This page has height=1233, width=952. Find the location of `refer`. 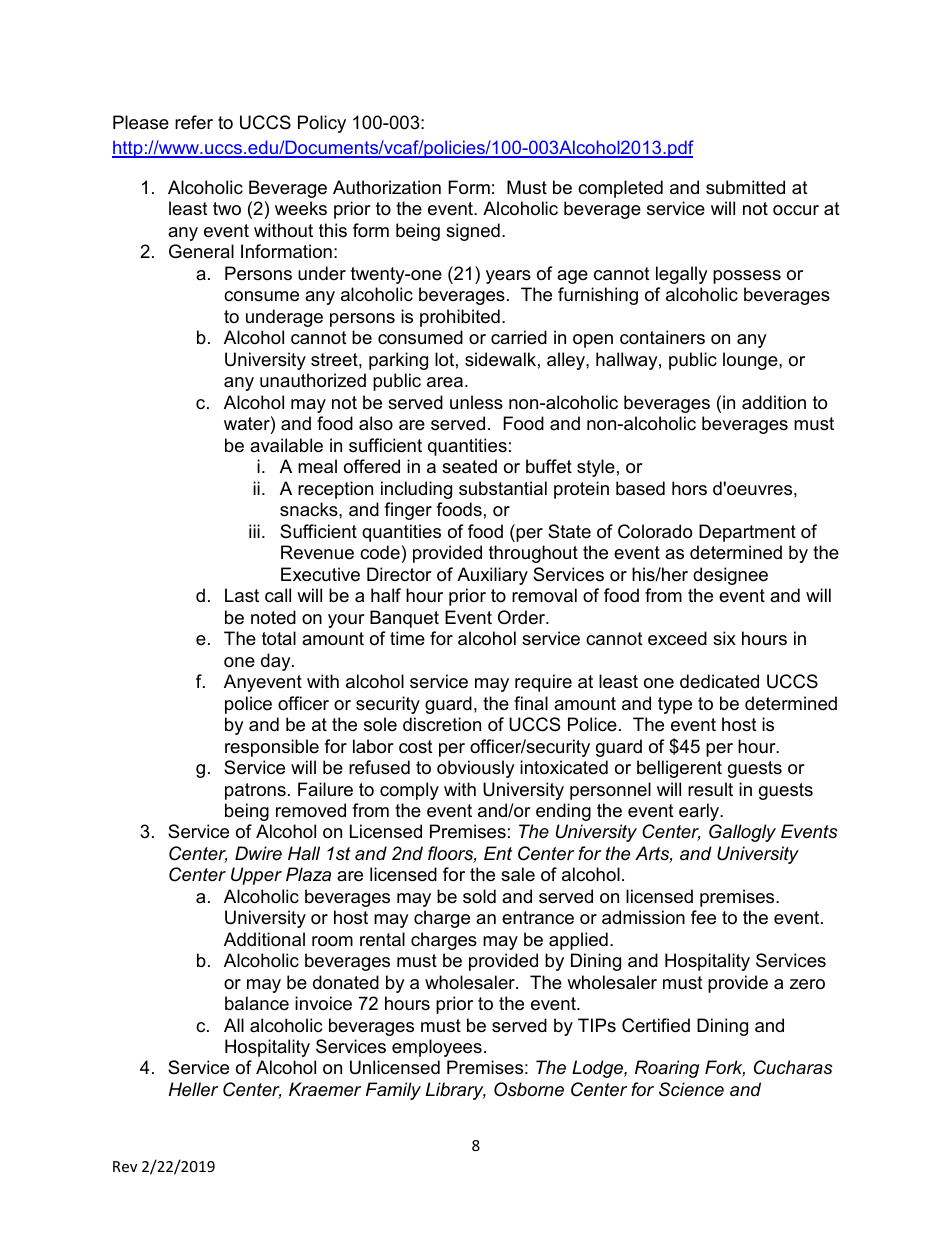

refer is located at coordinates (194, 122).
